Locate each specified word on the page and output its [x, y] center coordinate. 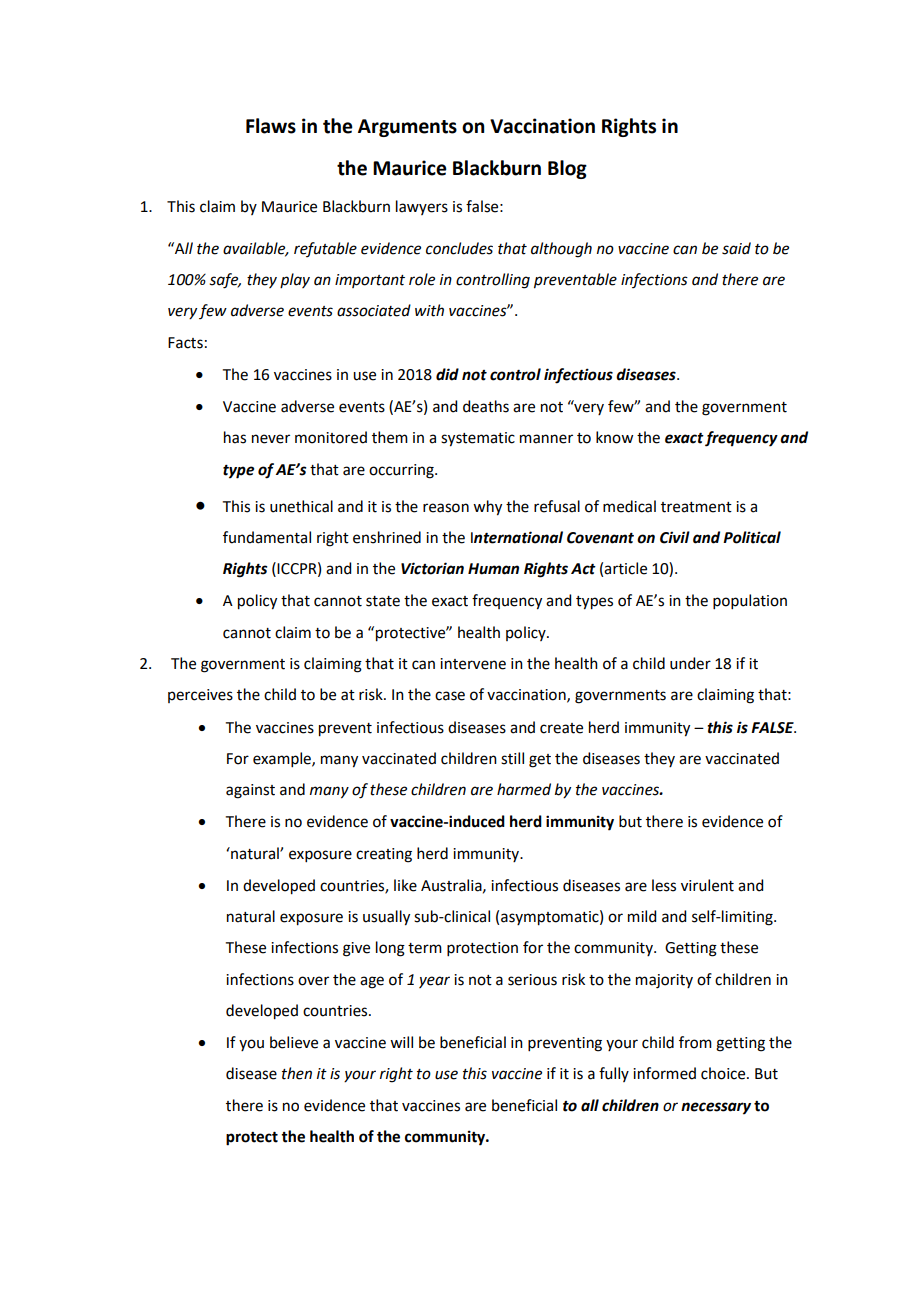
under [690, 663]
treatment [696, 507]
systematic [478, 439]
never [271, 439]
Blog [567, 169]
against [250, 791]
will [401, 1042]
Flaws [271, 126]
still [512, 758]
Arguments [407, 128]
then [297, 1073]
